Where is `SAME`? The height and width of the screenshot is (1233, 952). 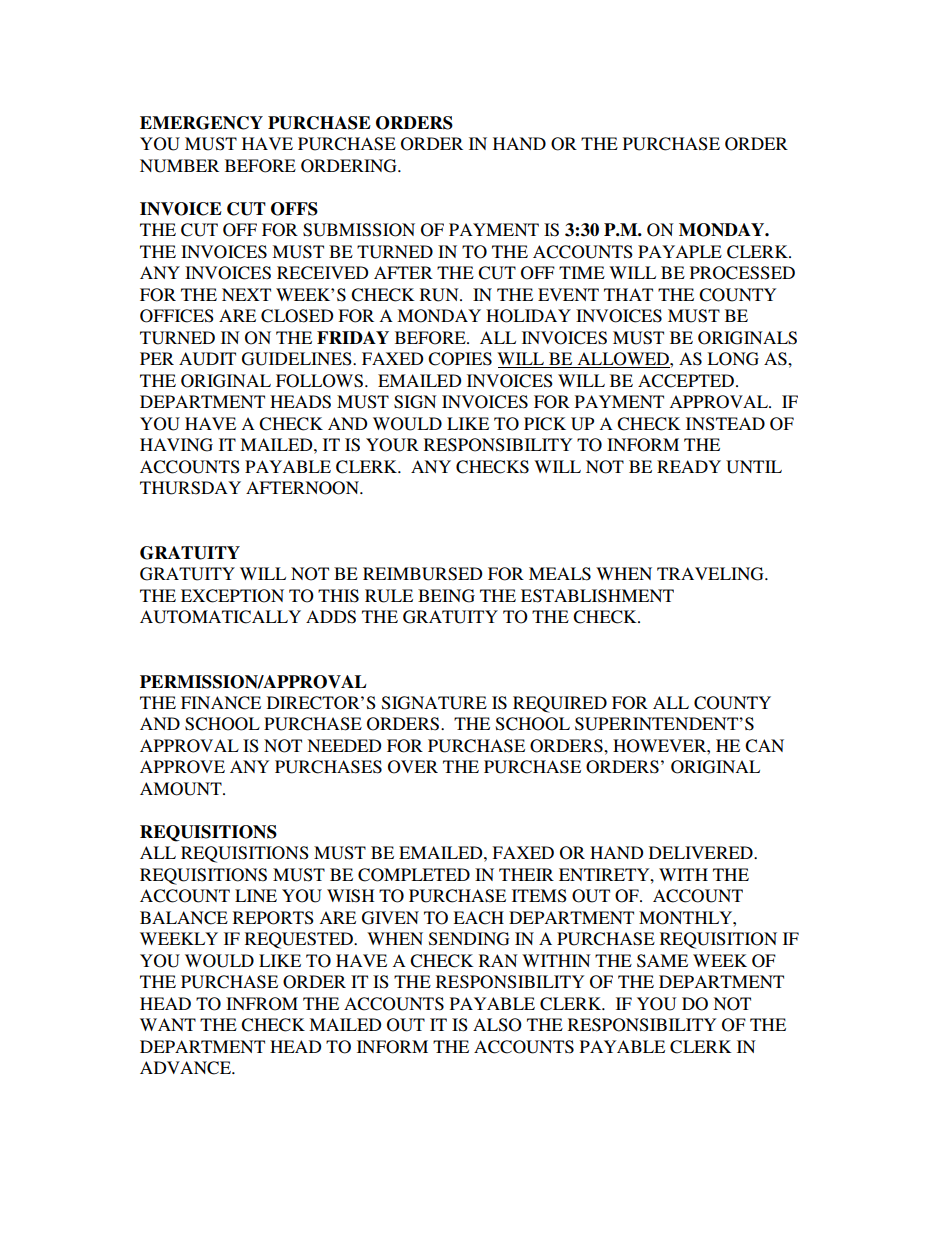 SAME is located at coordinates (662, 961).
